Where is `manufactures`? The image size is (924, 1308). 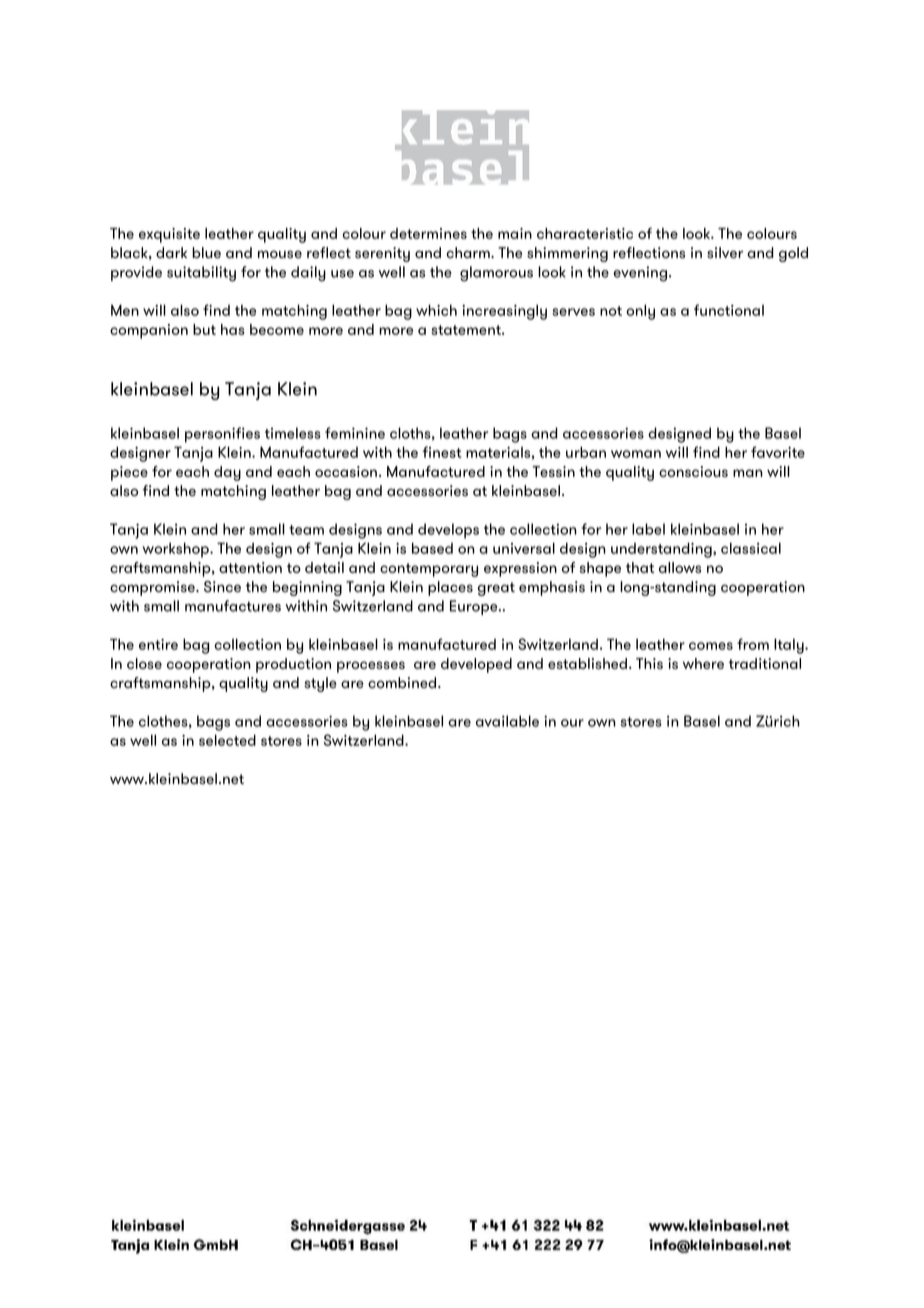
manufactures is located at coordinates (233, 606).
